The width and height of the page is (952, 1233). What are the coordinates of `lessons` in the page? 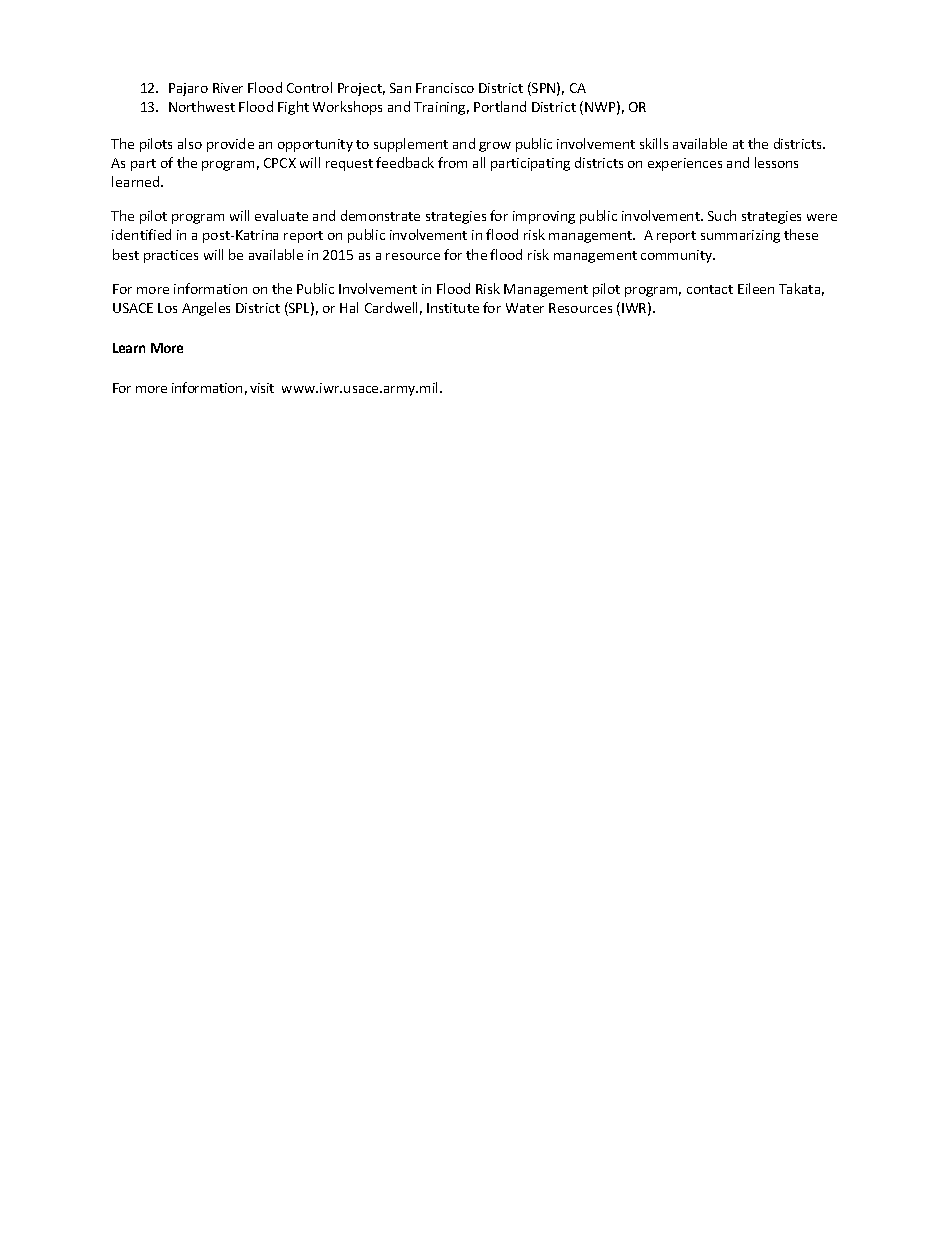 It's located at (776, 162).
